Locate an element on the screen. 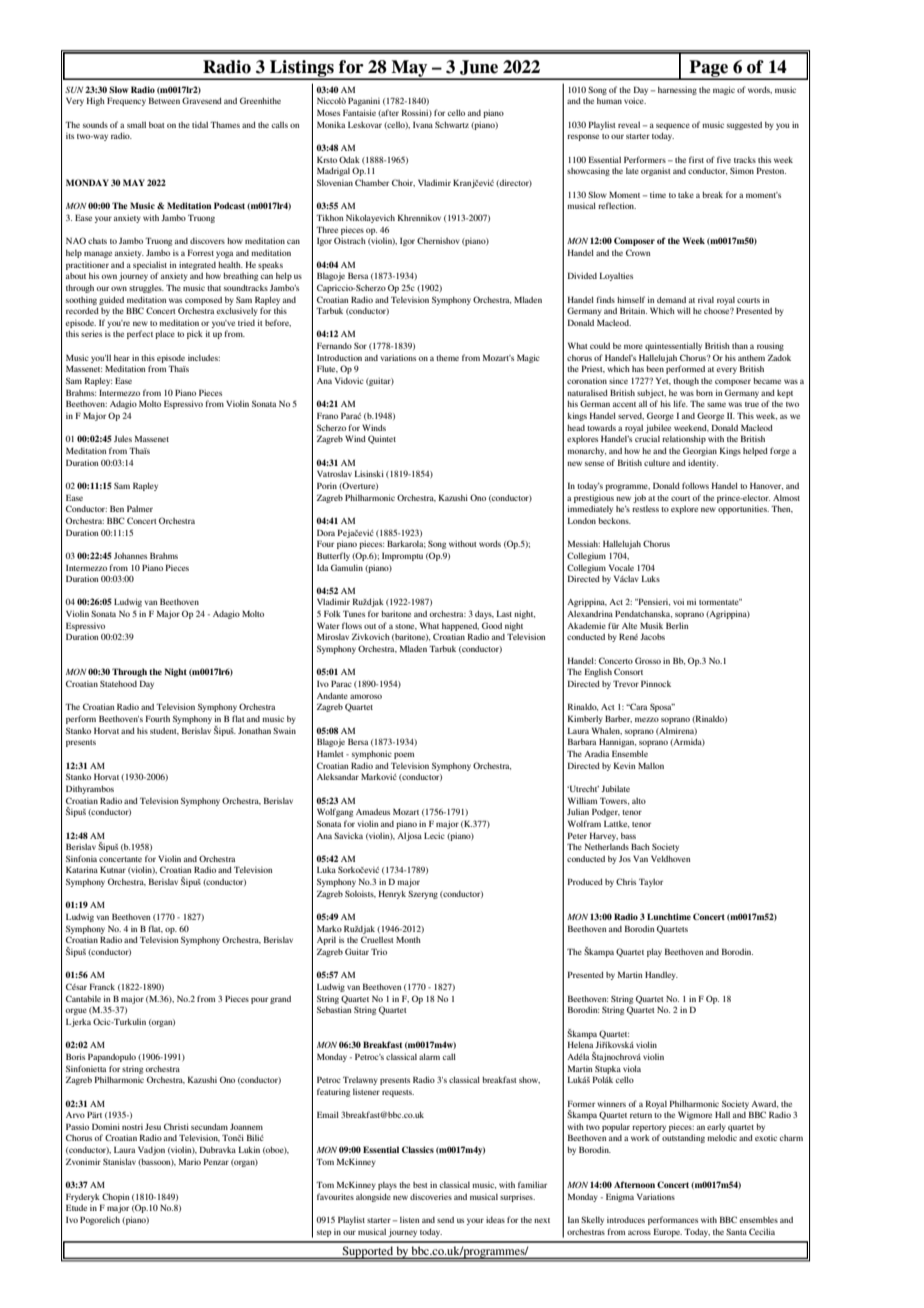  Berlin is located at coordinates (677, 625).
